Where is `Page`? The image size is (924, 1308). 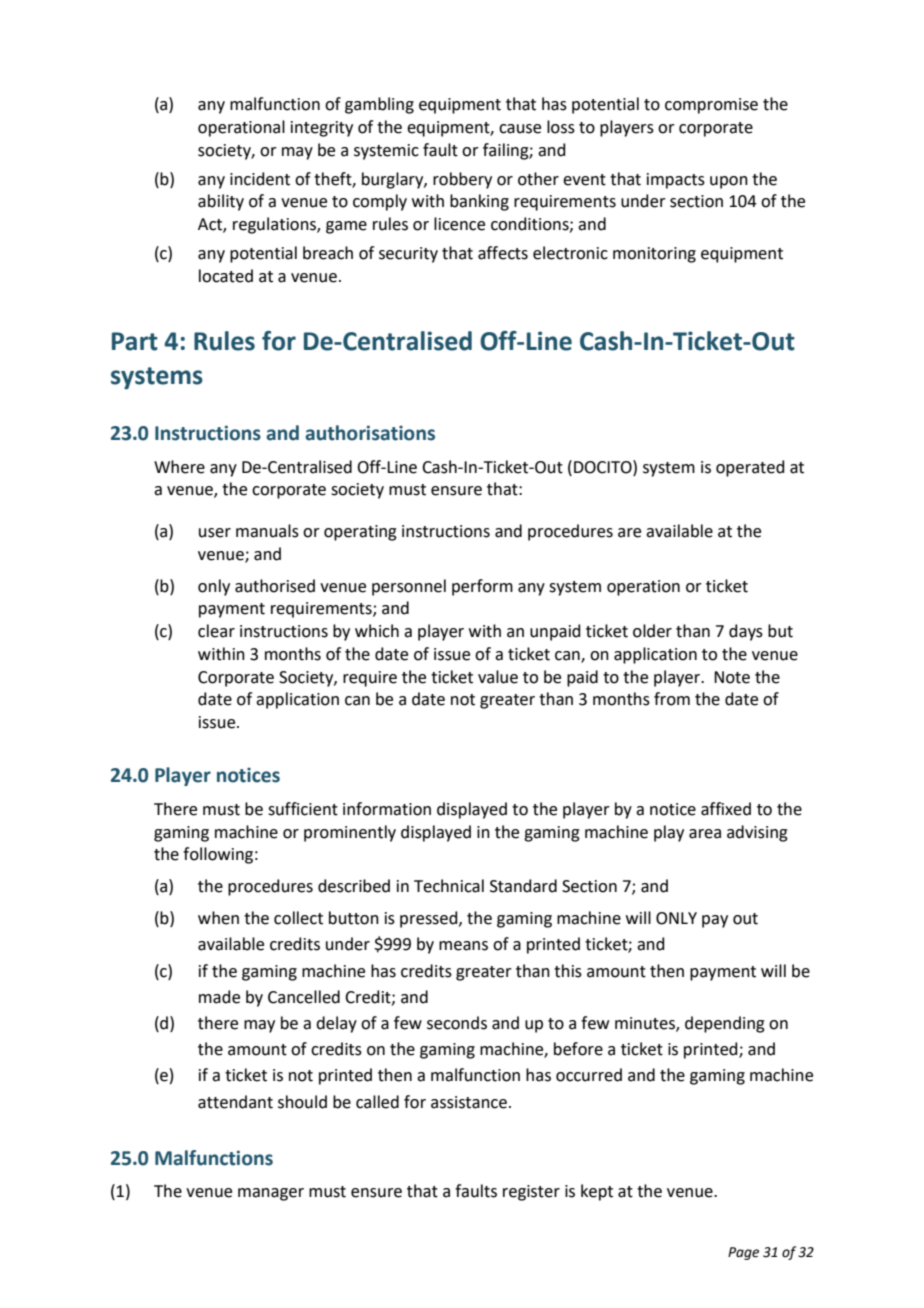
Page is located at coordinates (743, 1253).
